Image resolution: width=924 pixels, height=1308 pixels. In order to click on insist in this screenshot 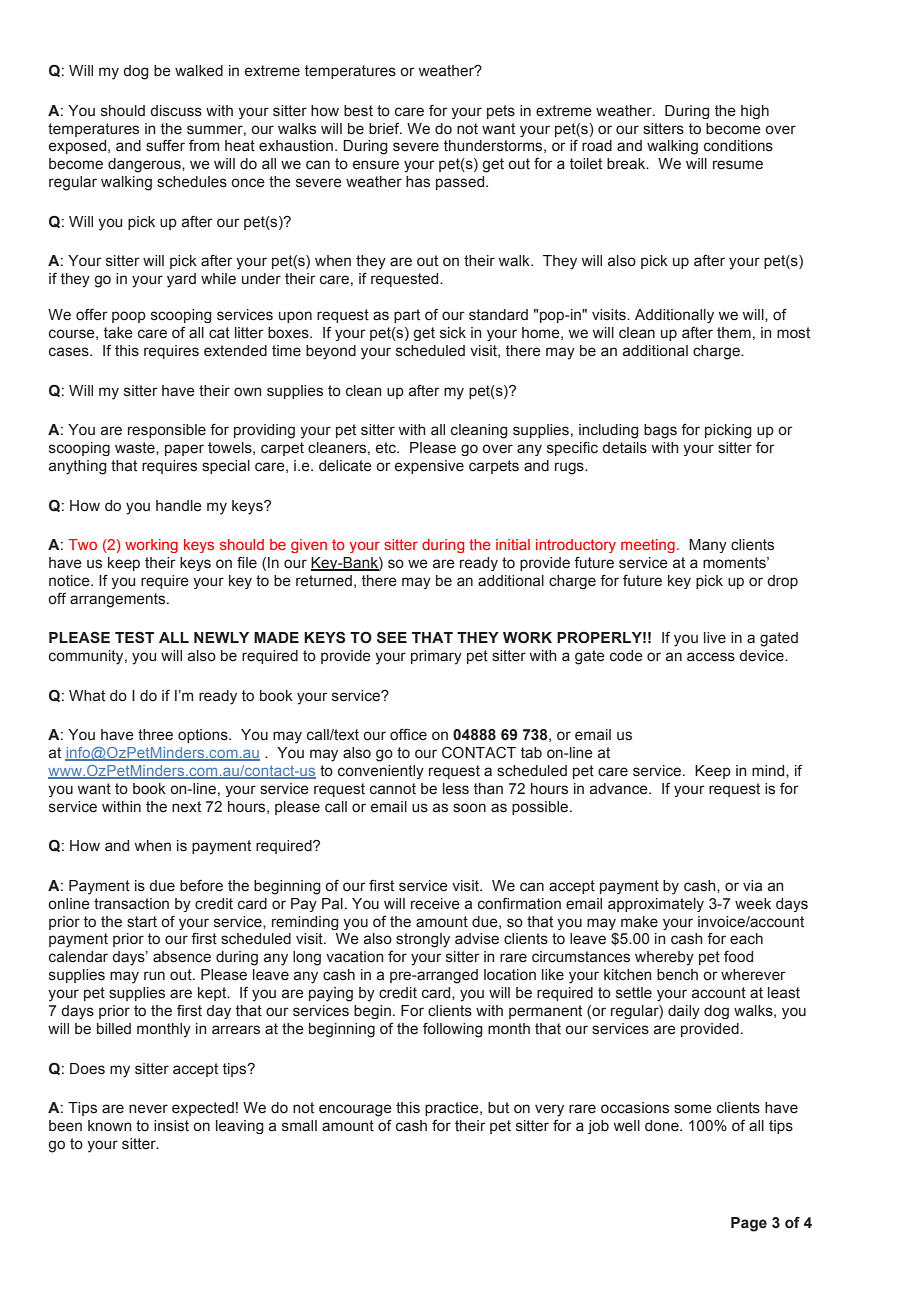, I will do `click(171, 1126)`.
